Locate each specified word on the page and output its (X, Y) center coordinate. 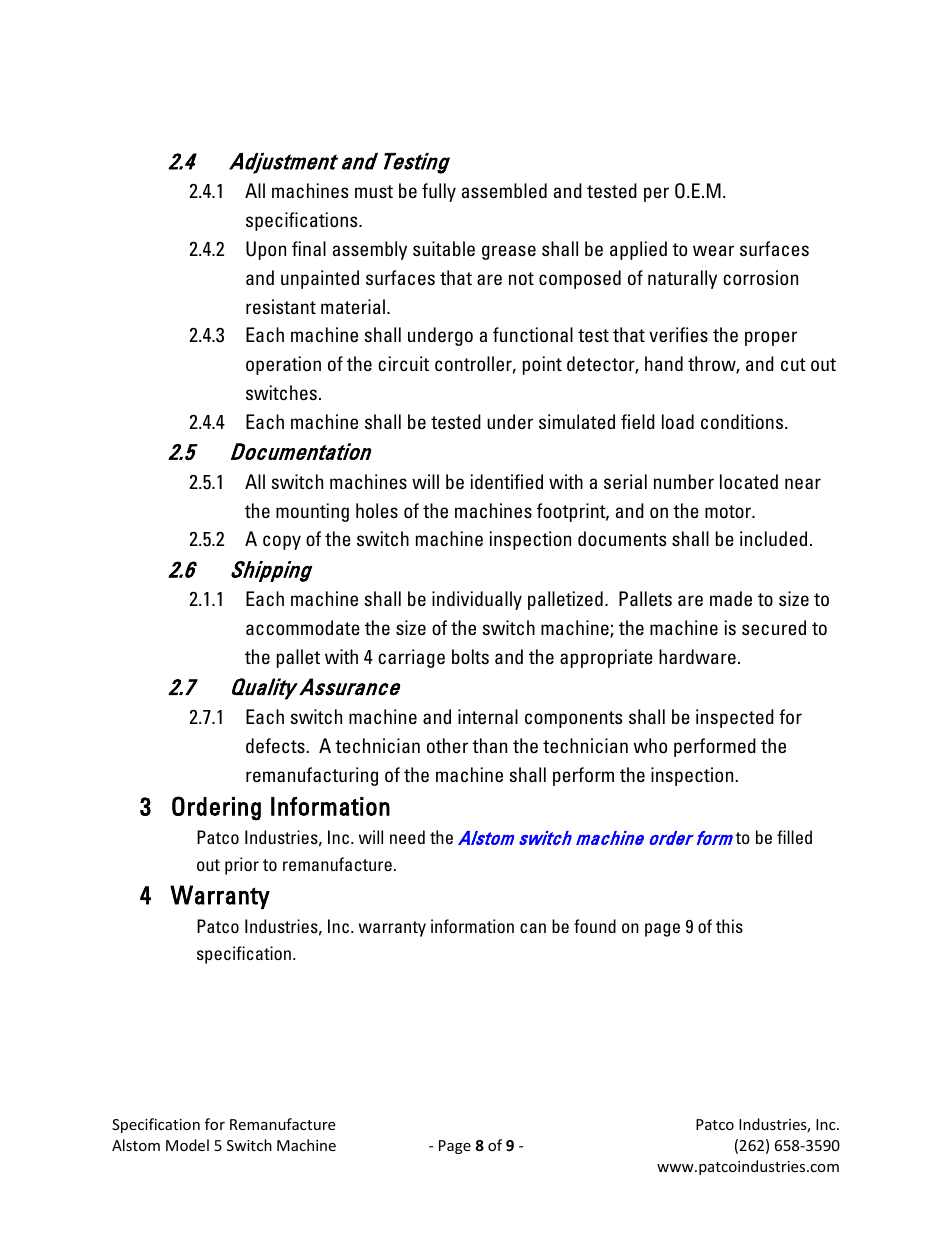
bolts (470, 656)
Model (187, 1145)
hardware (697, 656)
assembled (504, 190)
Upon (266, 250)
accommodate (303, 627)
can (533, 928)
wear (713, 250)
